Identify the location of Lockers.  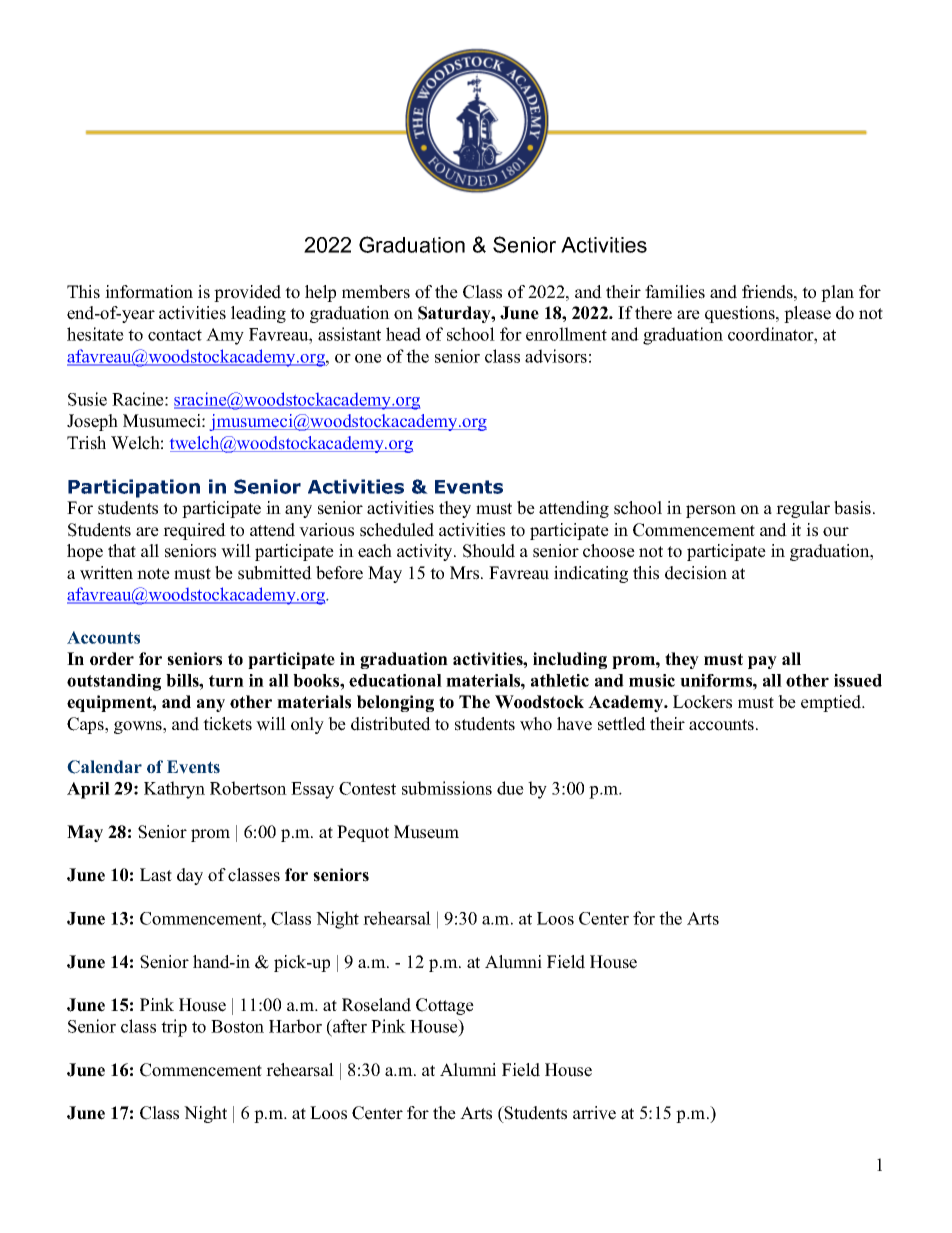
(702, 702).
